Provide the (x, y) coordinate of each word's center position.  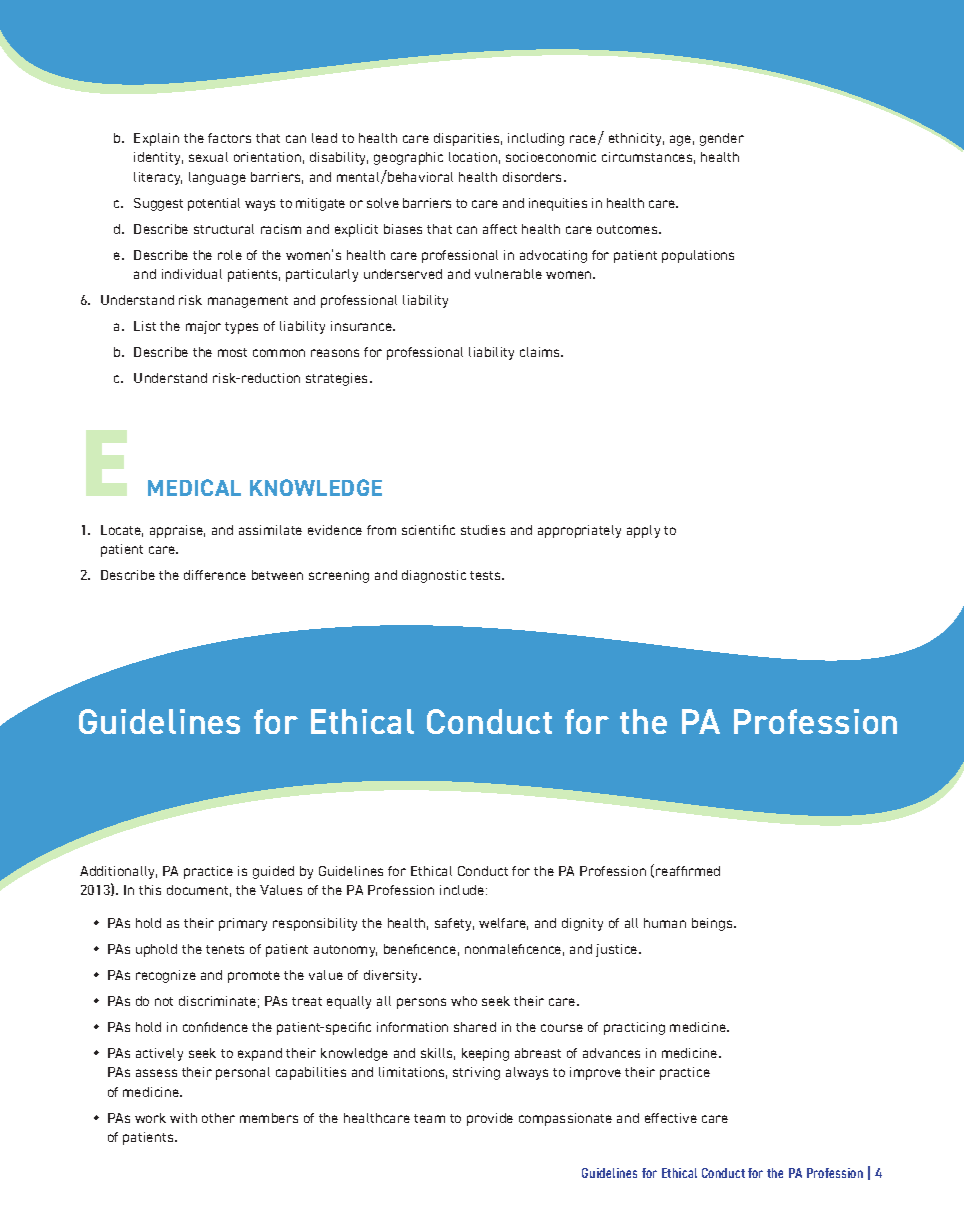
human (665, 923)
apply (643, 531)
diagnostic (434, 576)
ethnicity (636, 139)
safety (454, 924)
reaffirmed (688, 871)
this (150, 890)
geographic (408, 158)
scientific (428, 530)
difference (215, 575)
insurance (362, 326)
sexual (208, 157)
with (183, 1118)
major (203, 327)
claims (541, 352)
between (277, 575)
